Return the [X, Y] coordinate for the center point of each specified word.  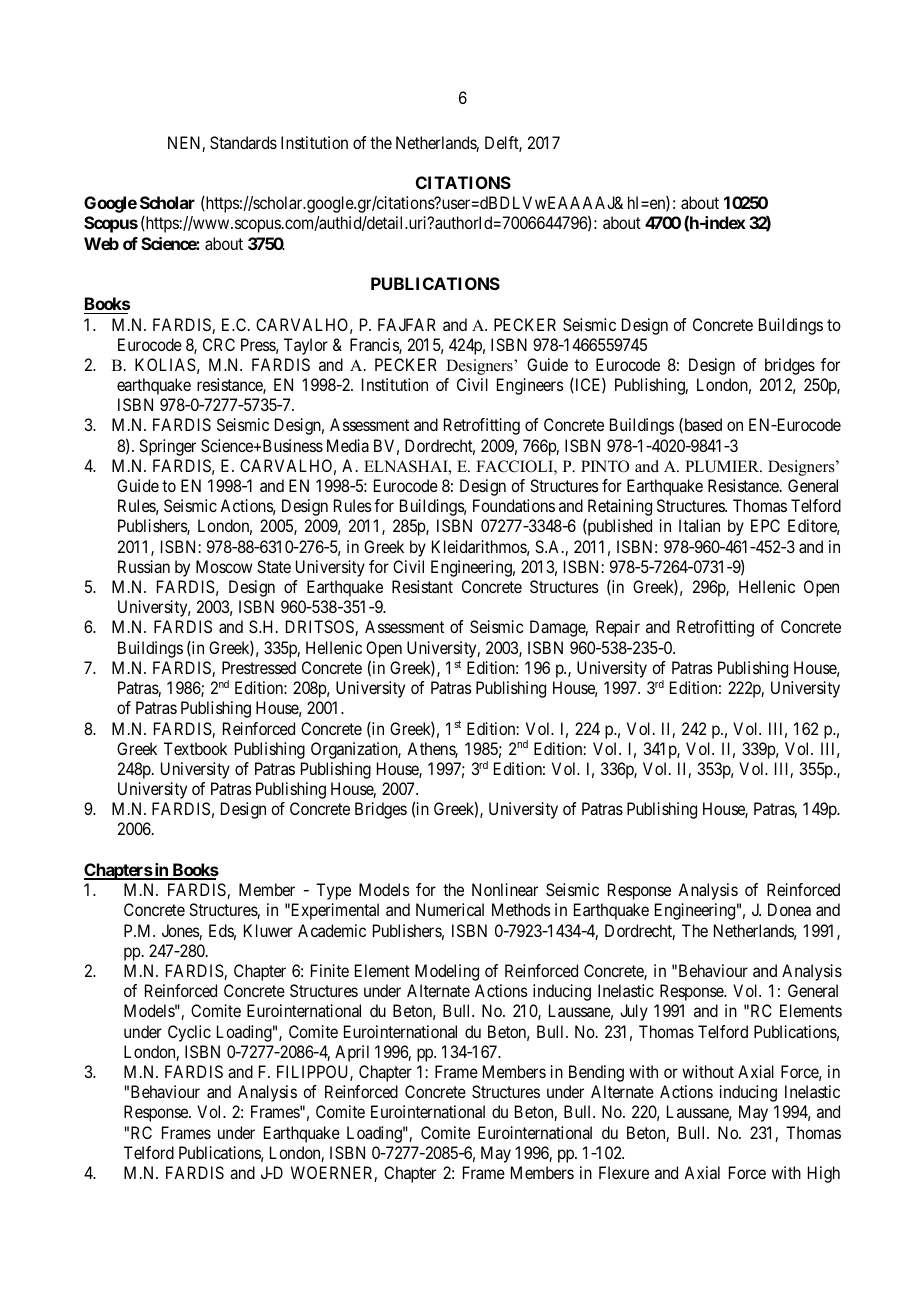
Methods [521, 909]
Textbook [195, 748]
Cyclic [189, 1033]
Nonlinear [505, 889]
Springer [167, 447]
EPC [765, 525]
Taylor [306, 346]
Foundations [514, 505]
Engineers [530, 386]
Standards [243, 142]
